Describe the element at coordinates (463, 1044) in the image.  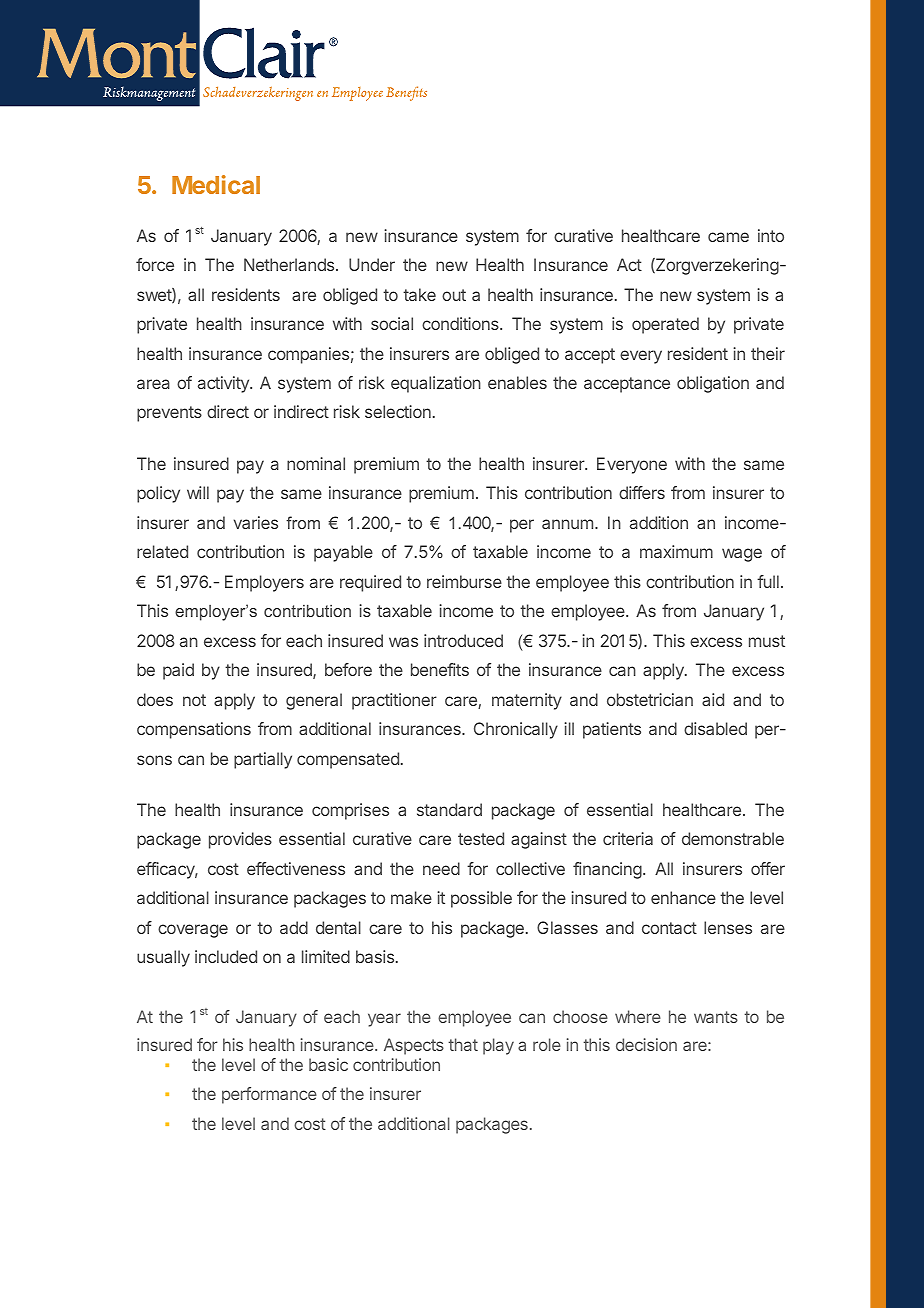
I see `that` at that location.
